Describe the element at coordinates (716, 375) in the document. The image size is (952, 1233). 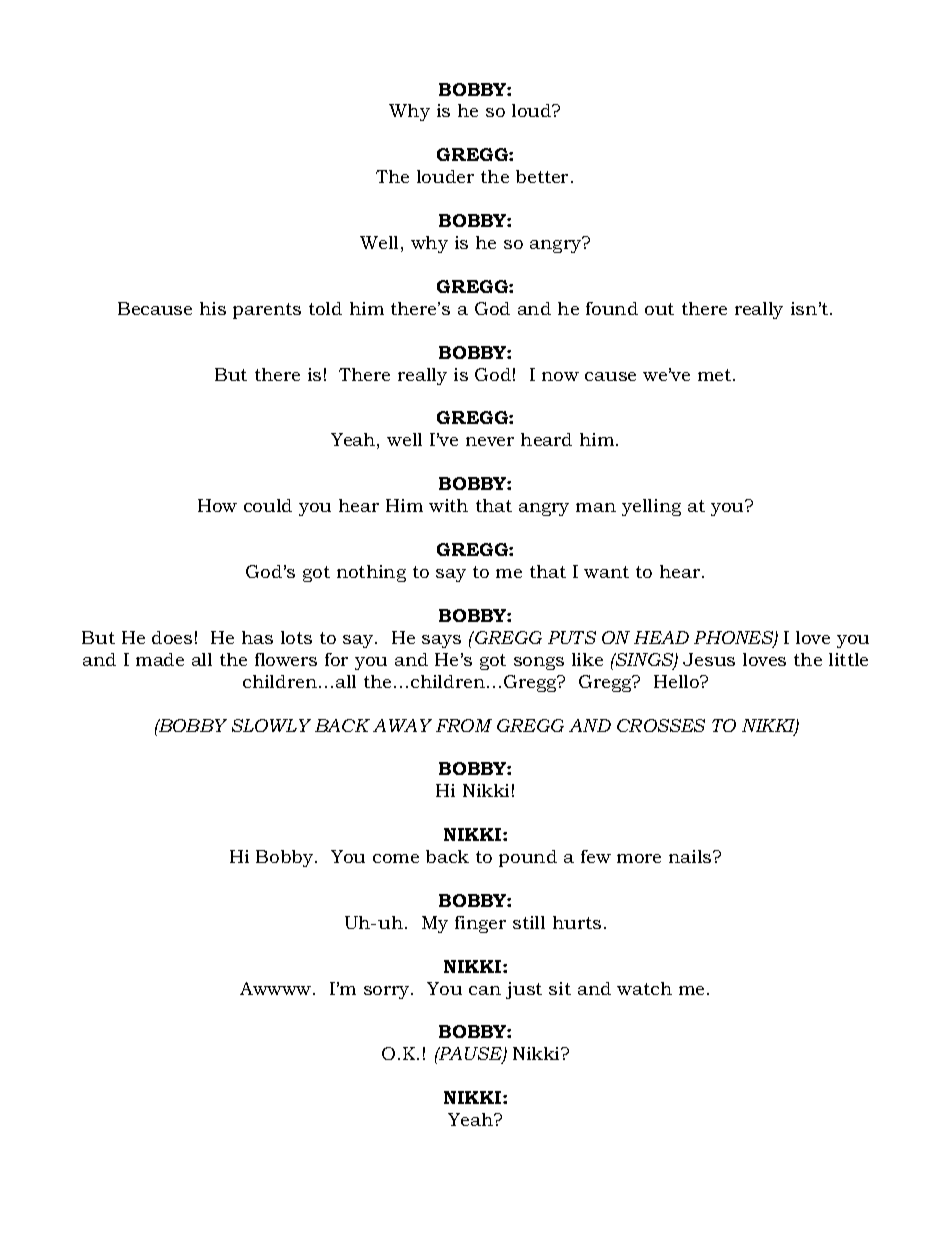
I see `met` at that location.
